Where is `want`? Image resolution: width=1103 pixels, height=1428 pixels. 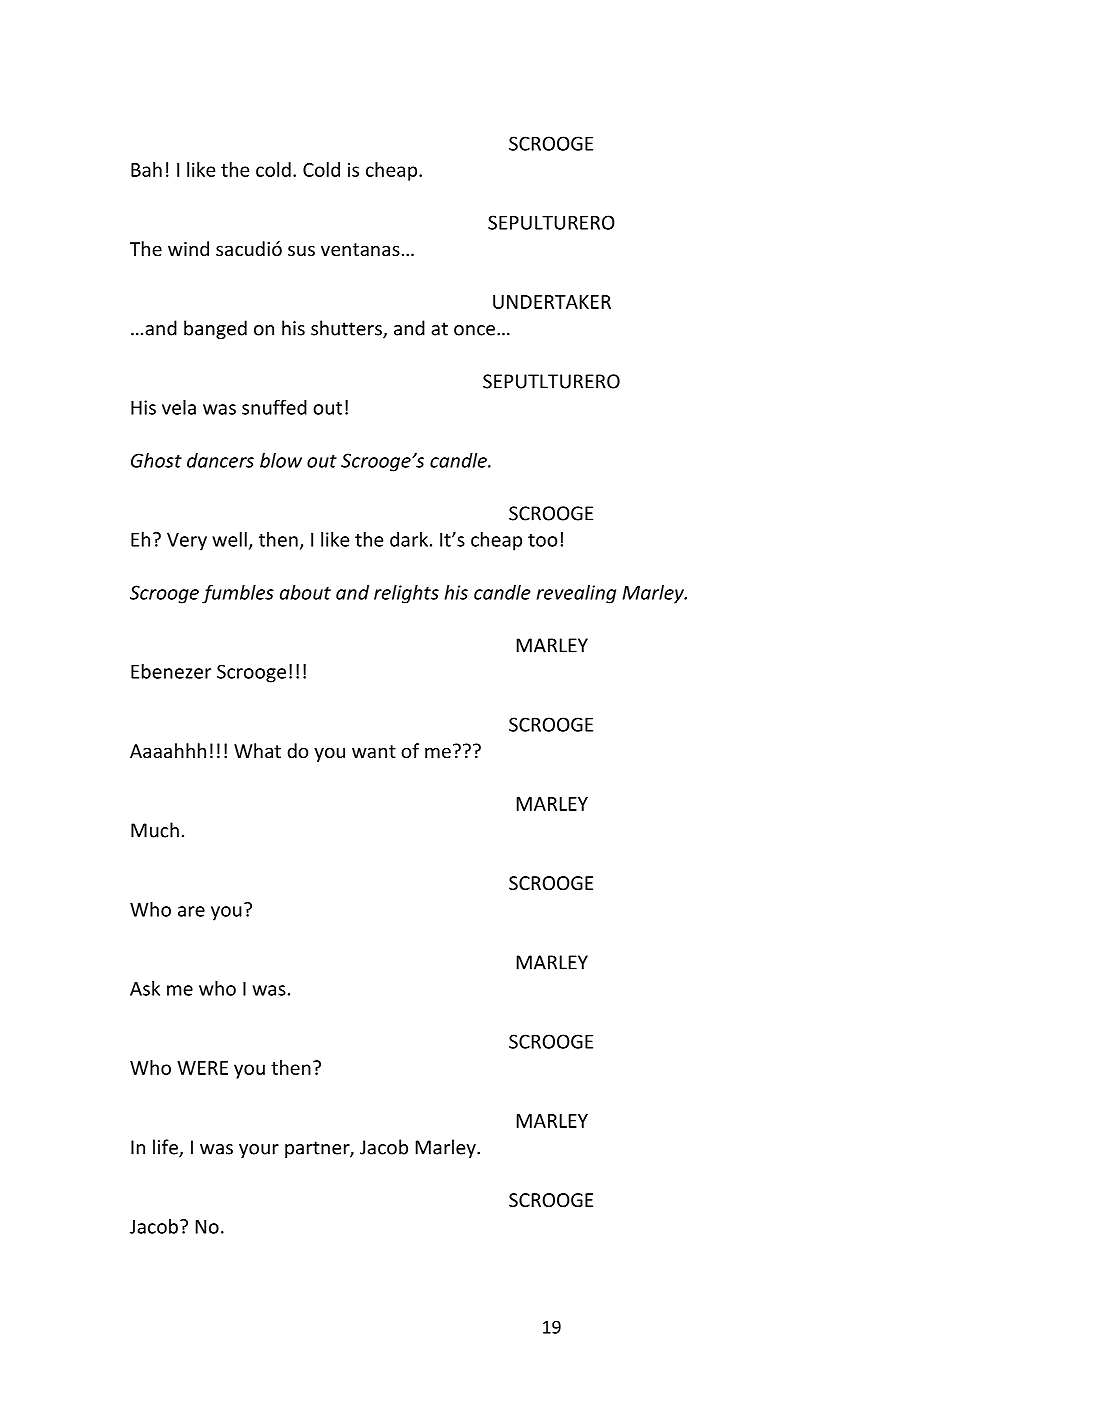 want is located at coordinates (374, 751).
